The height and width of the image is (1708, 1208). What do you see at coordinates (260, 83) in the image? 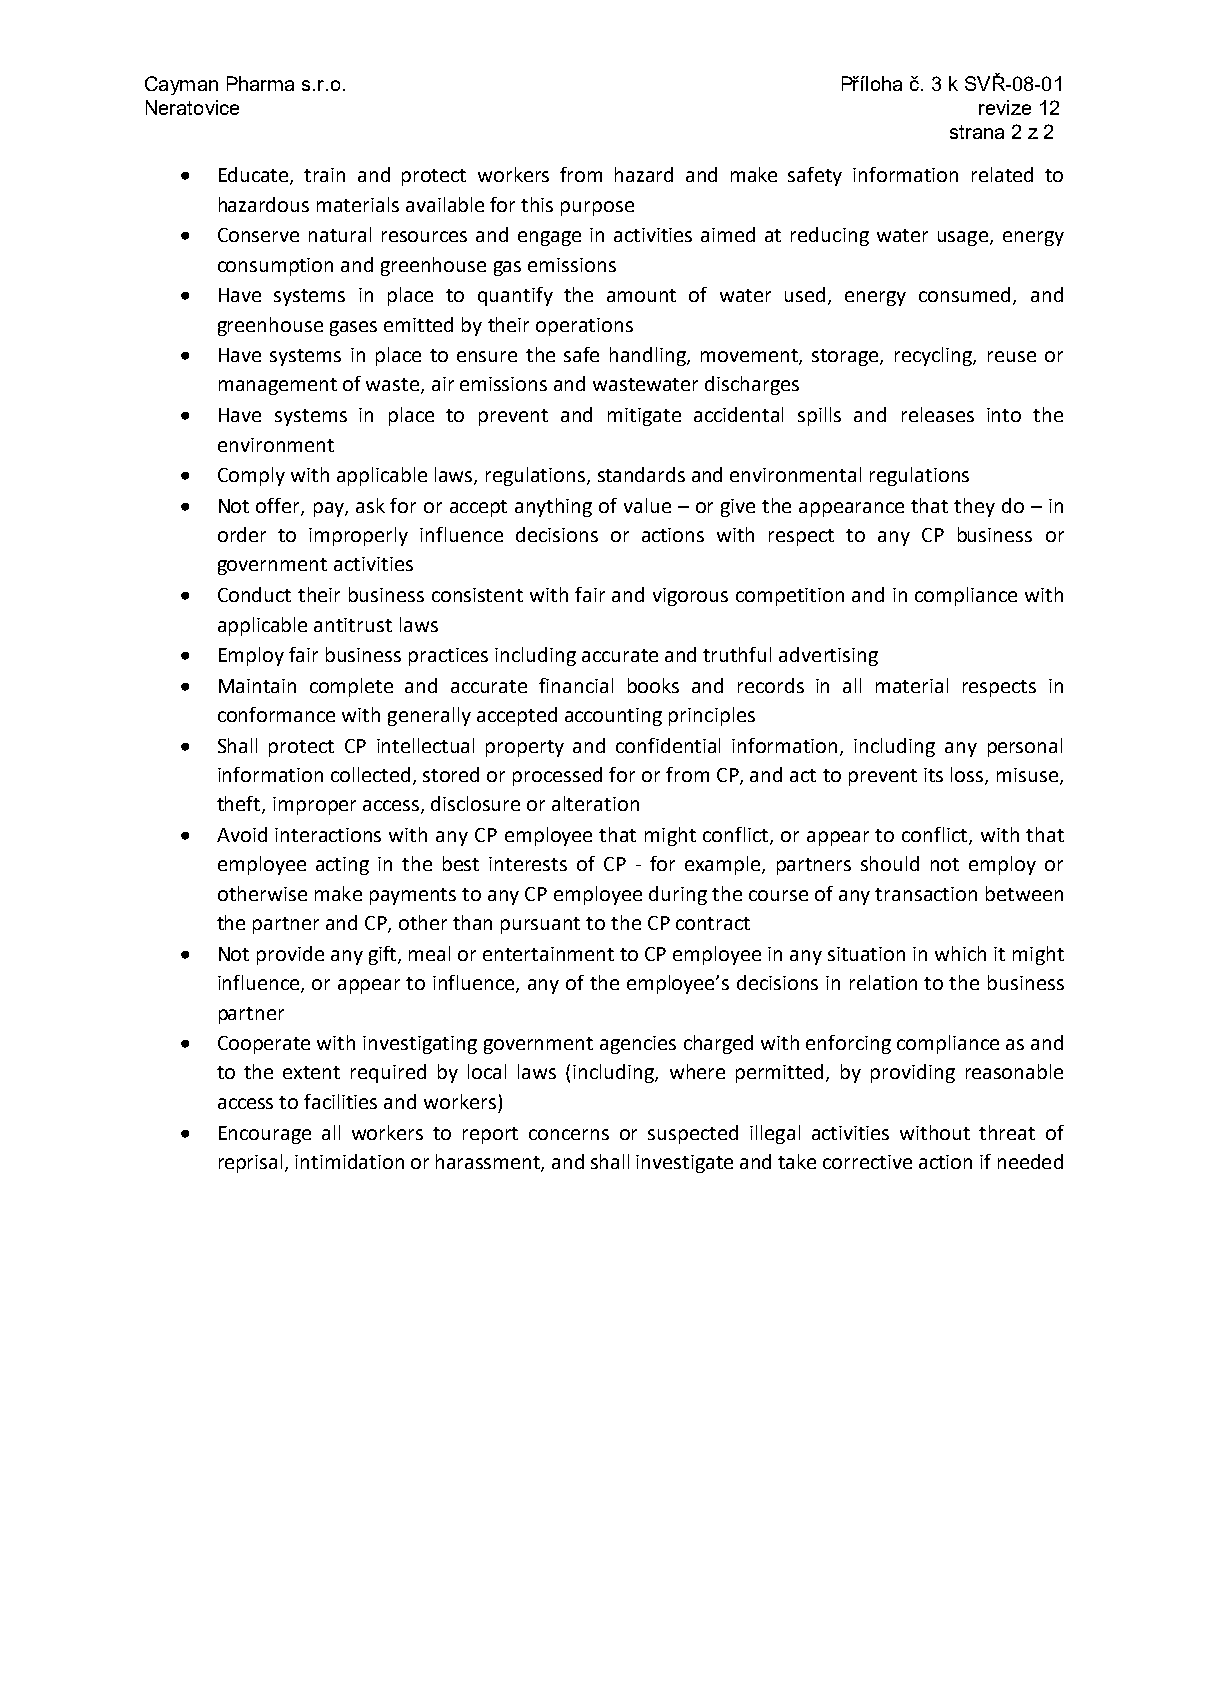
I see `Pharma` at bounding box center [260, 83].
